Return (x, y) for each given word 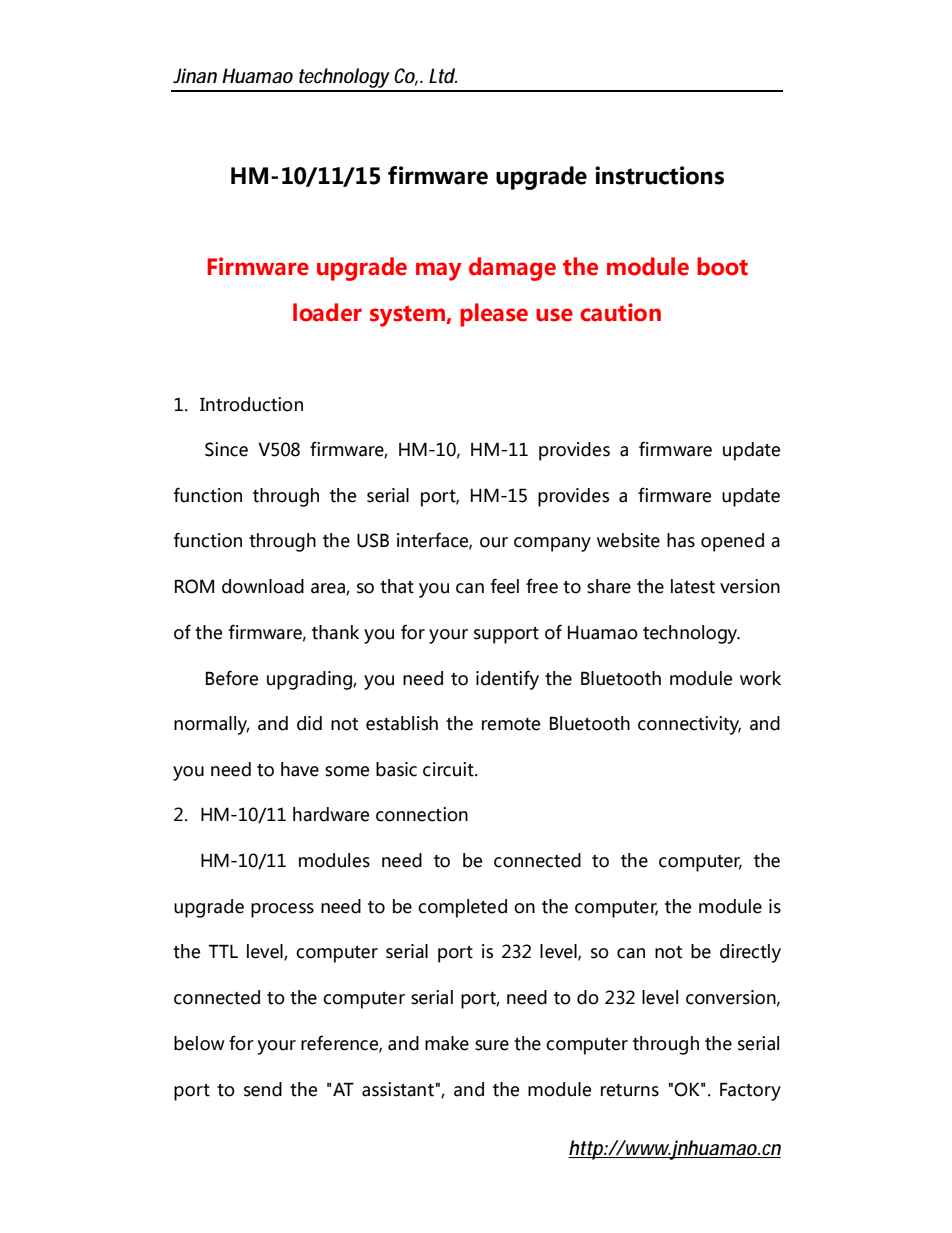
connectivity (689, 725)
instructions (659, 175)
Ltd (442, 76)
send (263, 1089)
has (681, 540)
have (300, 769)
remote (511, 724)
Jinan (195, 75)
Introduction (251, 404)
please (494, 315)
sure (492, 1045)
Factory (750, 1091)
